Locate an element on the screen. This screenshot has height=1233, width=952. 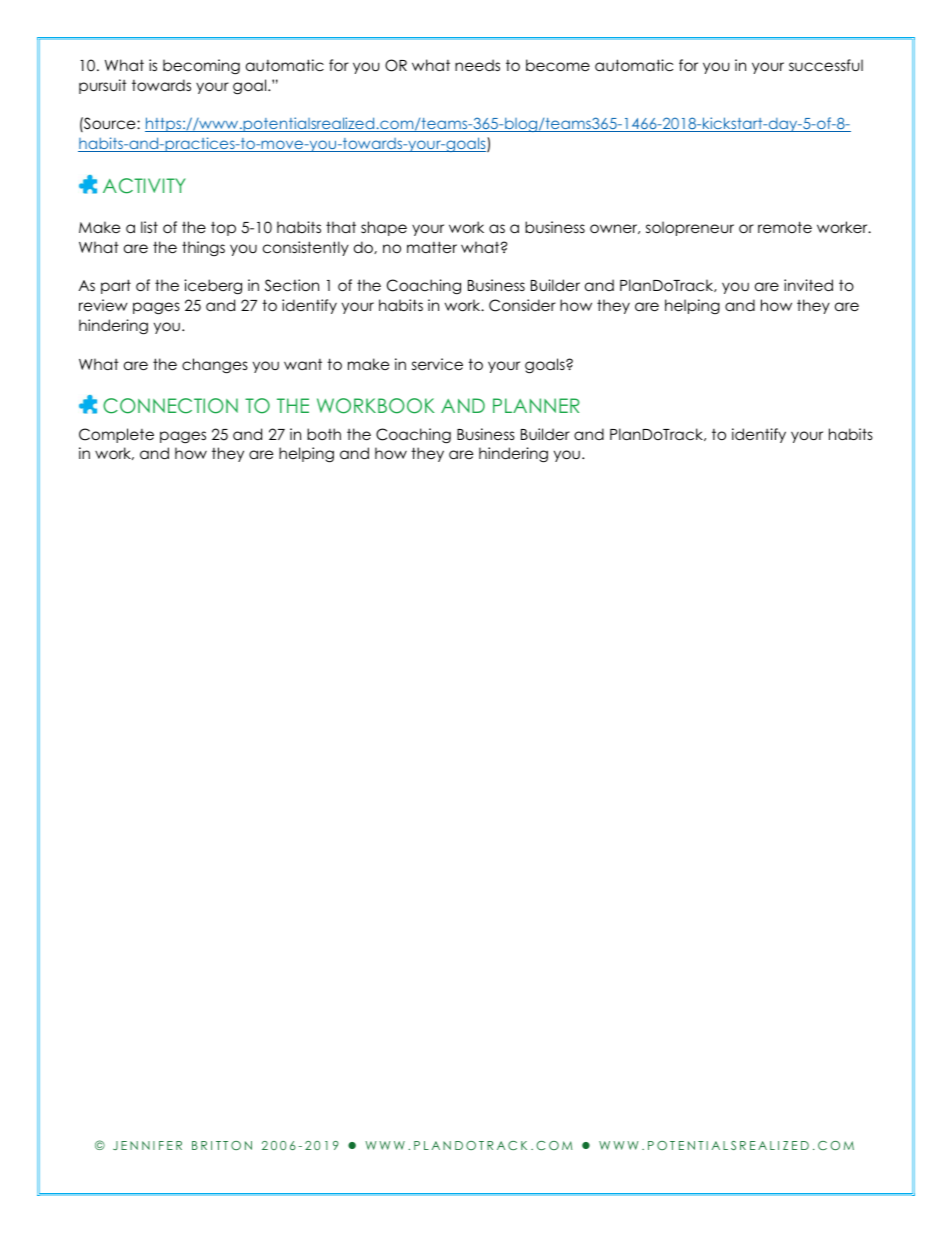
both is located at coordinates (324, 434).
